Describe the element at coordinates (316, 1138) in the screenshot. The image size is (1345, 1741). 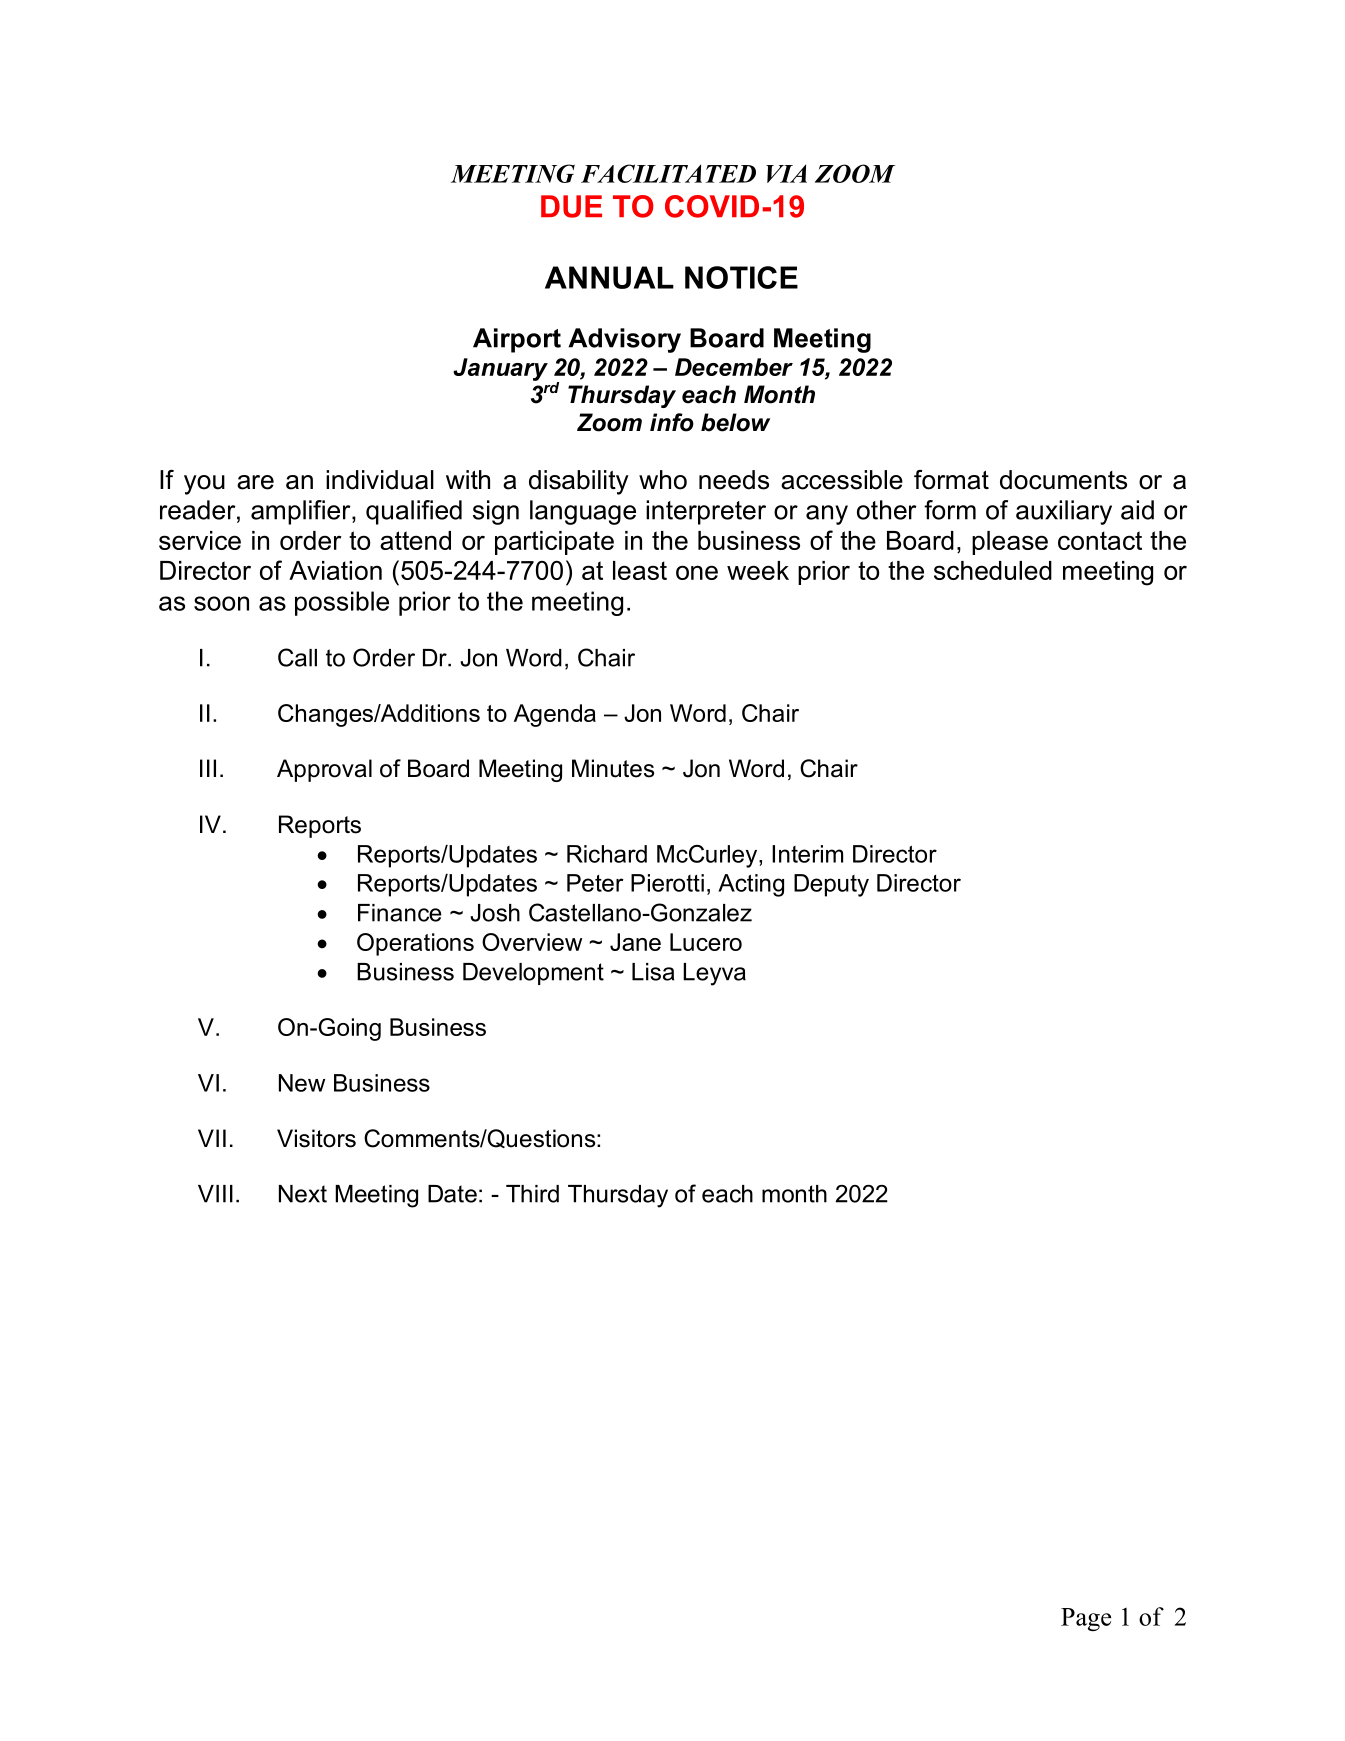
I see `Visitors` at that location.
